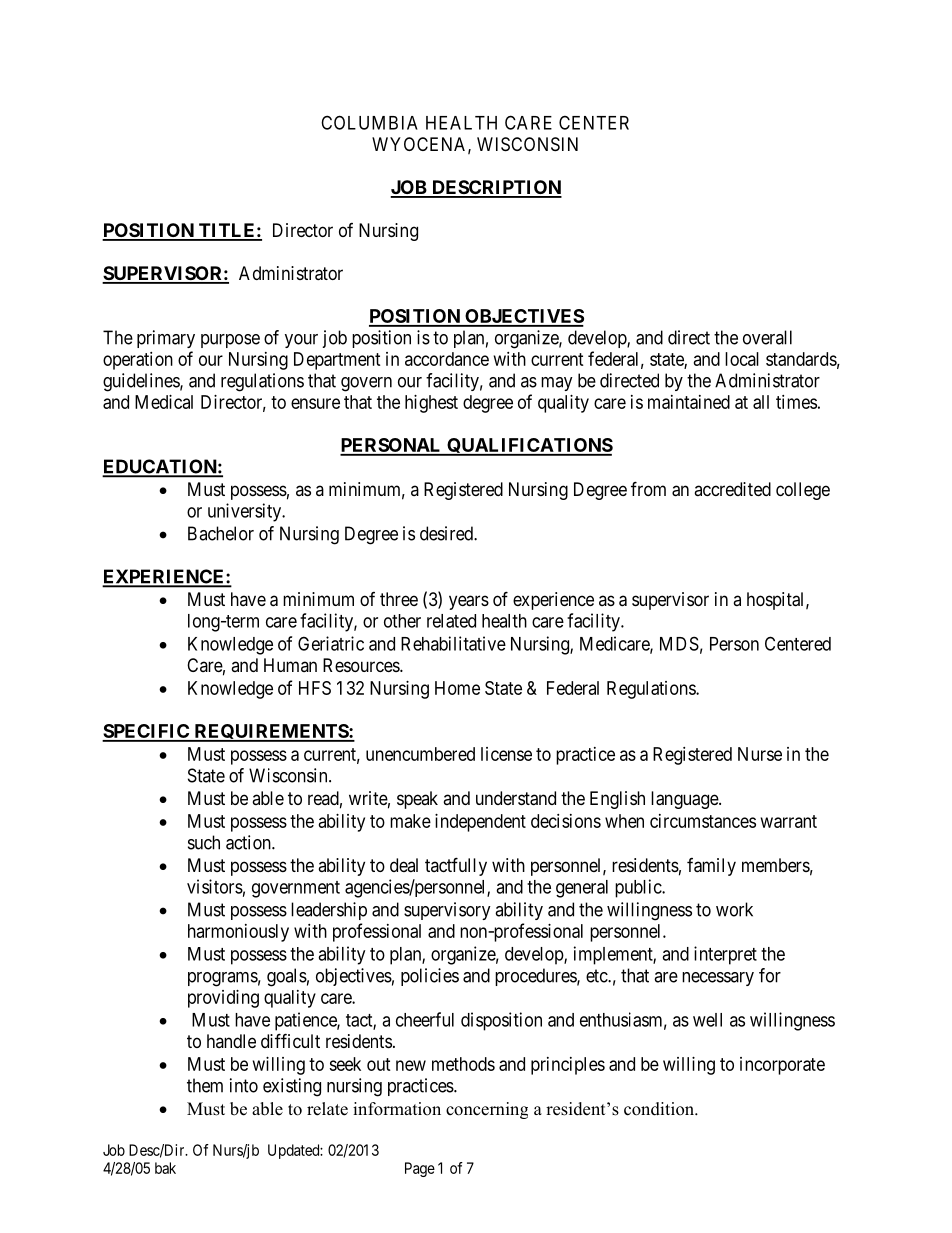 This screenshot has width=952, height=1233. I want to click on accordance, so click(447, 359).
